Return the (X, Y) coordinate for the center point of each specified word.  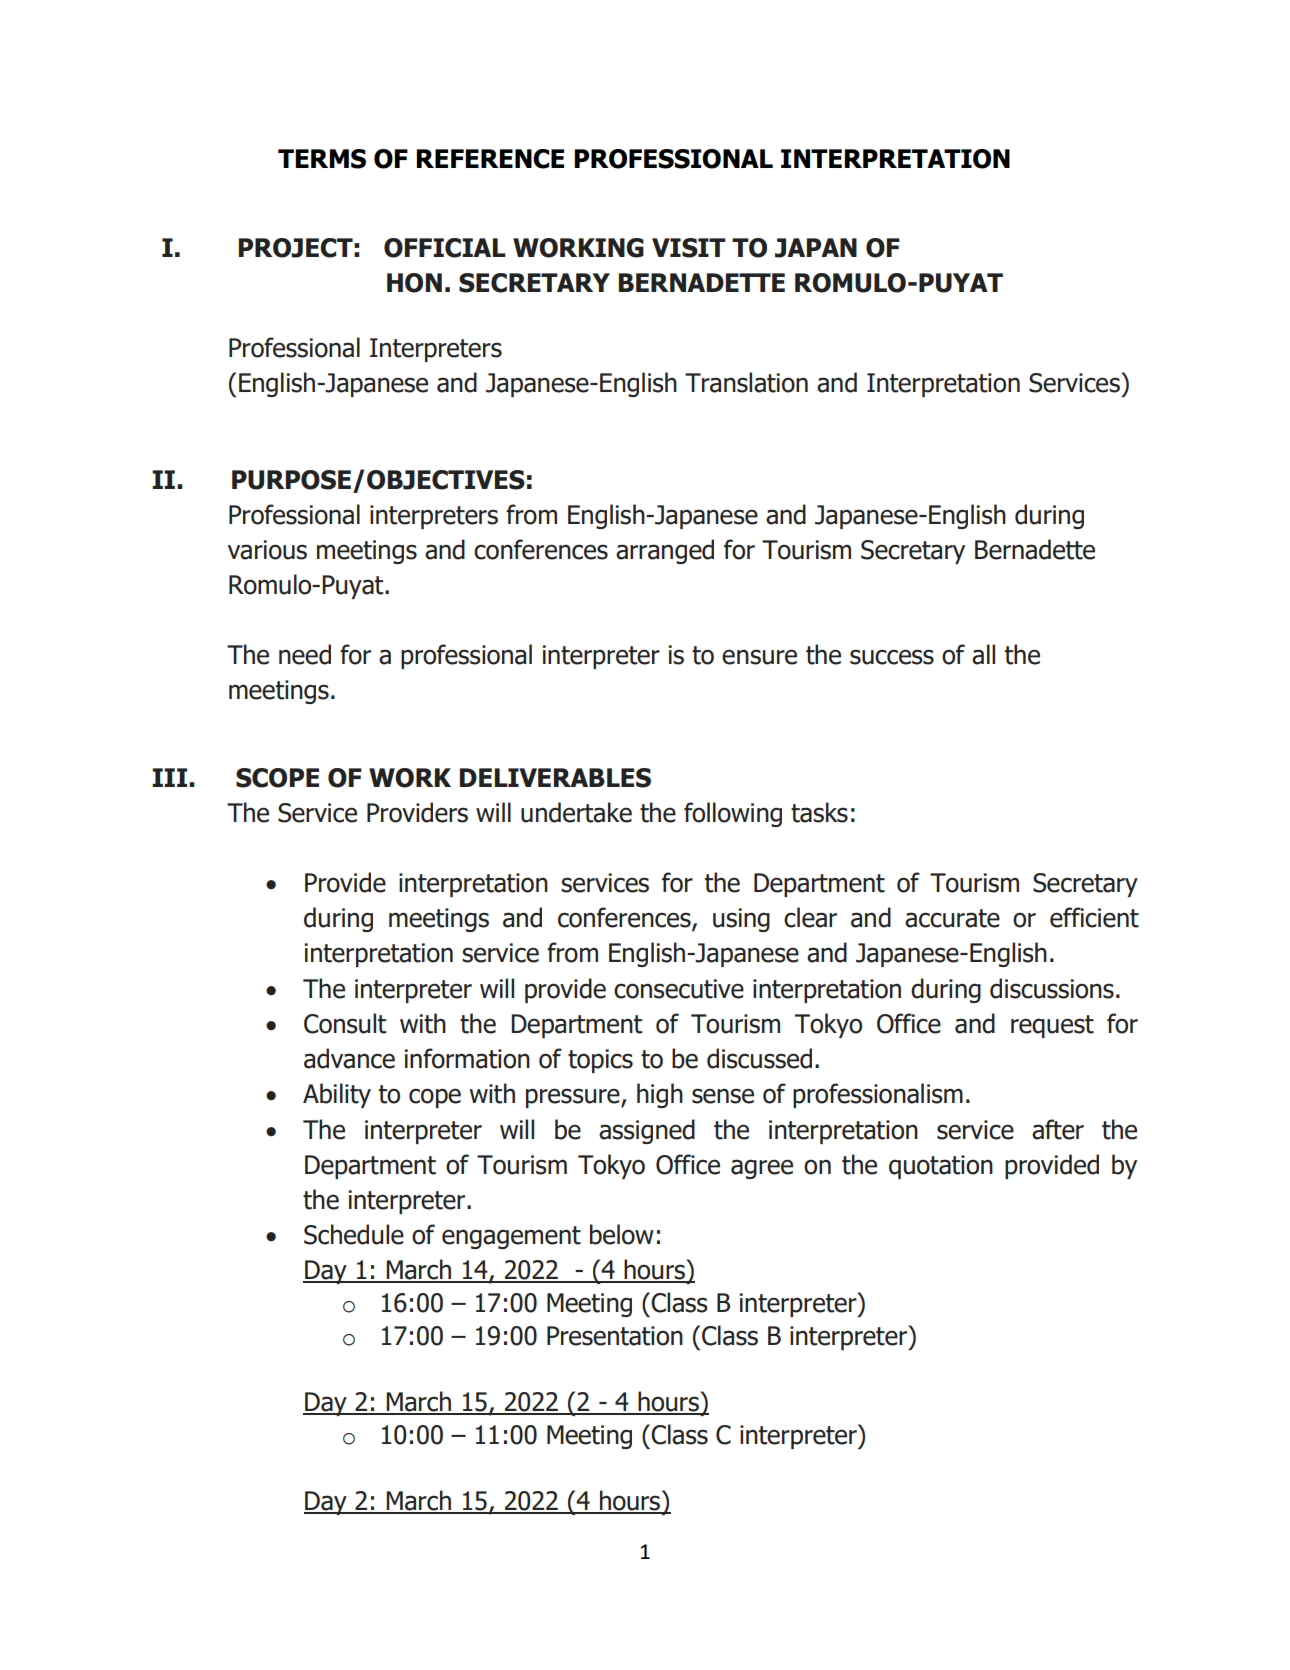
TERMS (322, 159)
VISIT (689, 248)
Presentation (615, 1336)
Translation (746, 382)
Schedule (354, 1234)
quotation (941, 1167)
